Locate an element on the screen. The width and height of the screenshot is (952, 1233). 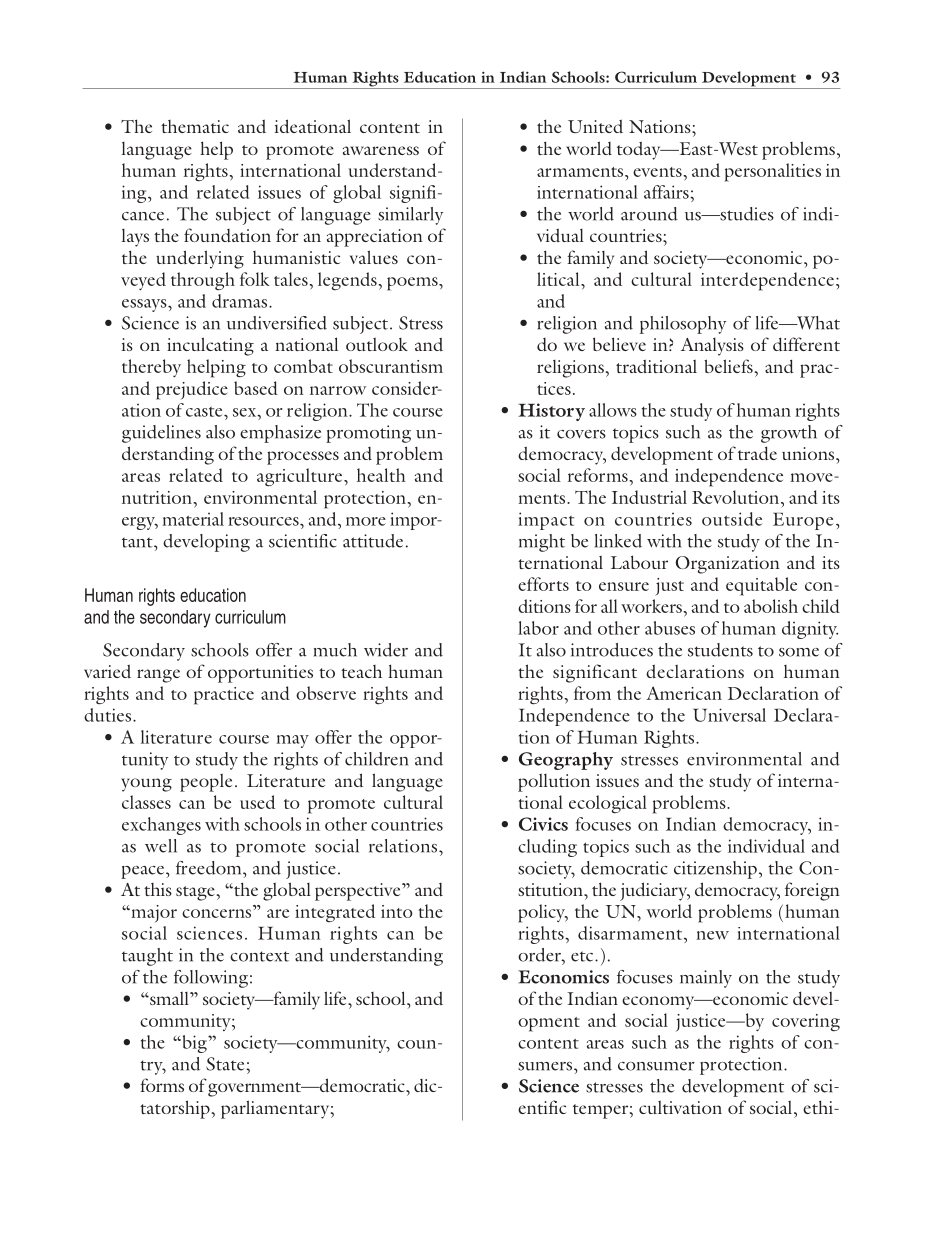
awareness is located at coordinates (381, 150).
